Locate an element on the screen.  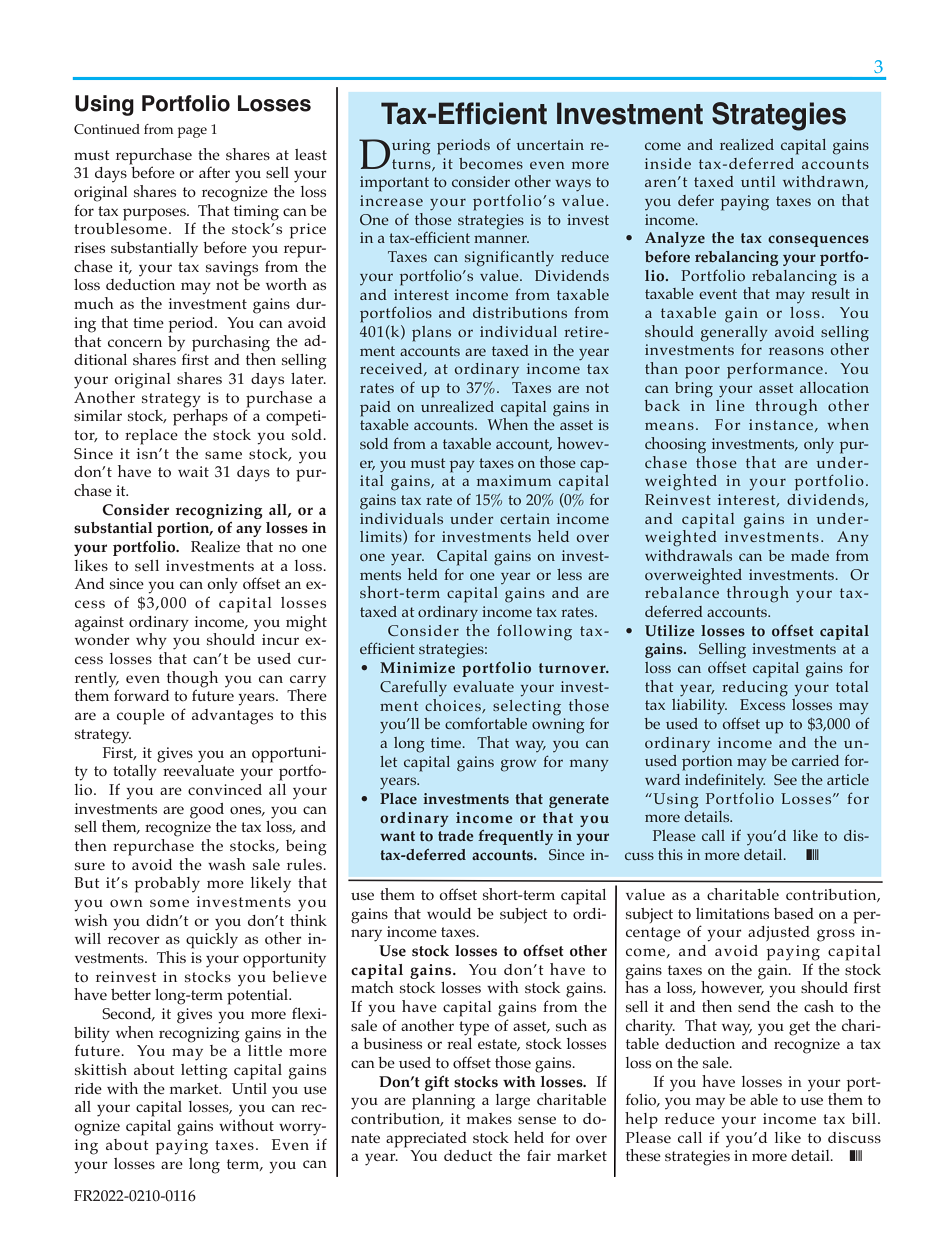
makes is located at coordinates (489, 1118).
